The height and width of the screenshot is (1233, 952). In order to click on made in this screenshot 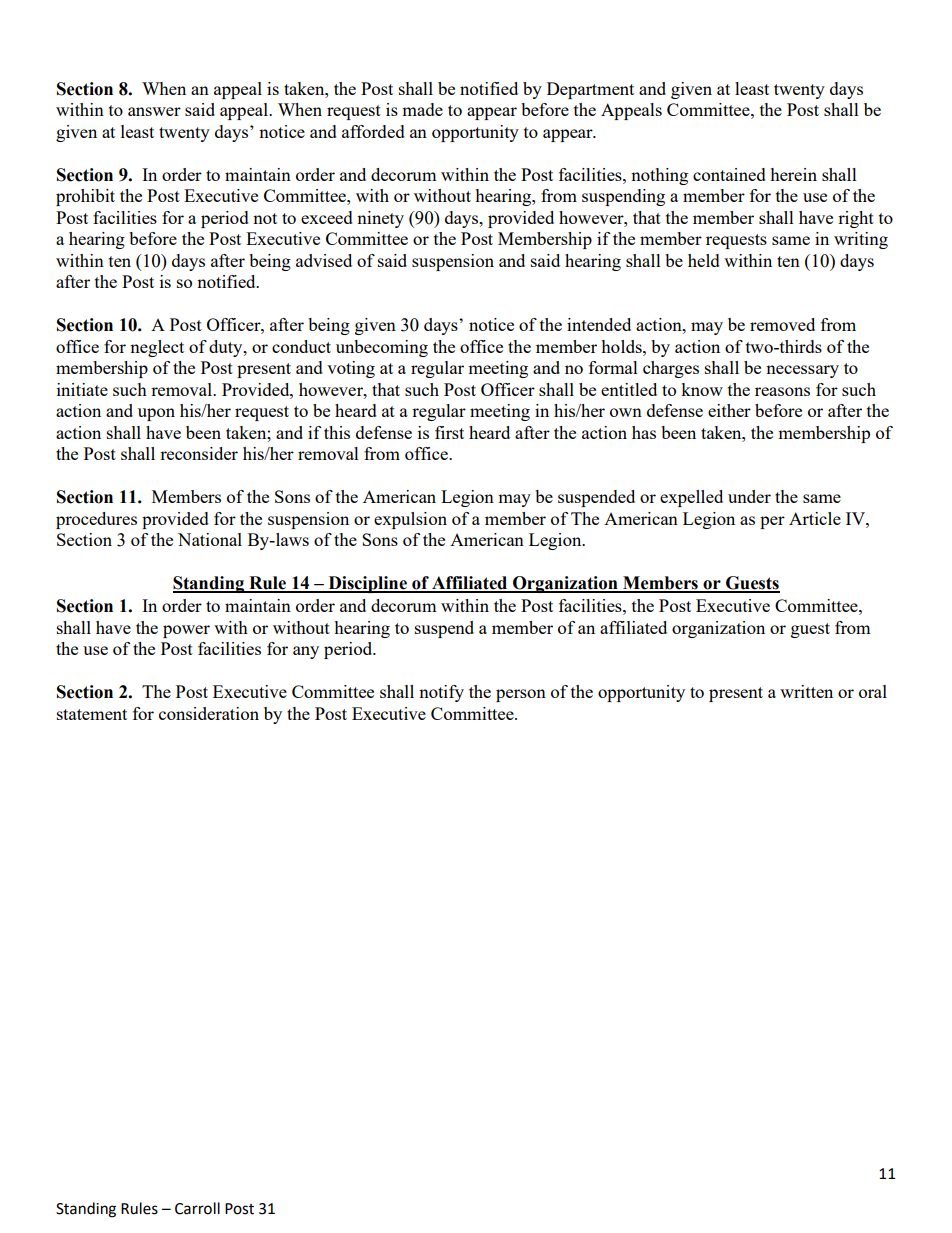, I will do `click(422, 109)`.
